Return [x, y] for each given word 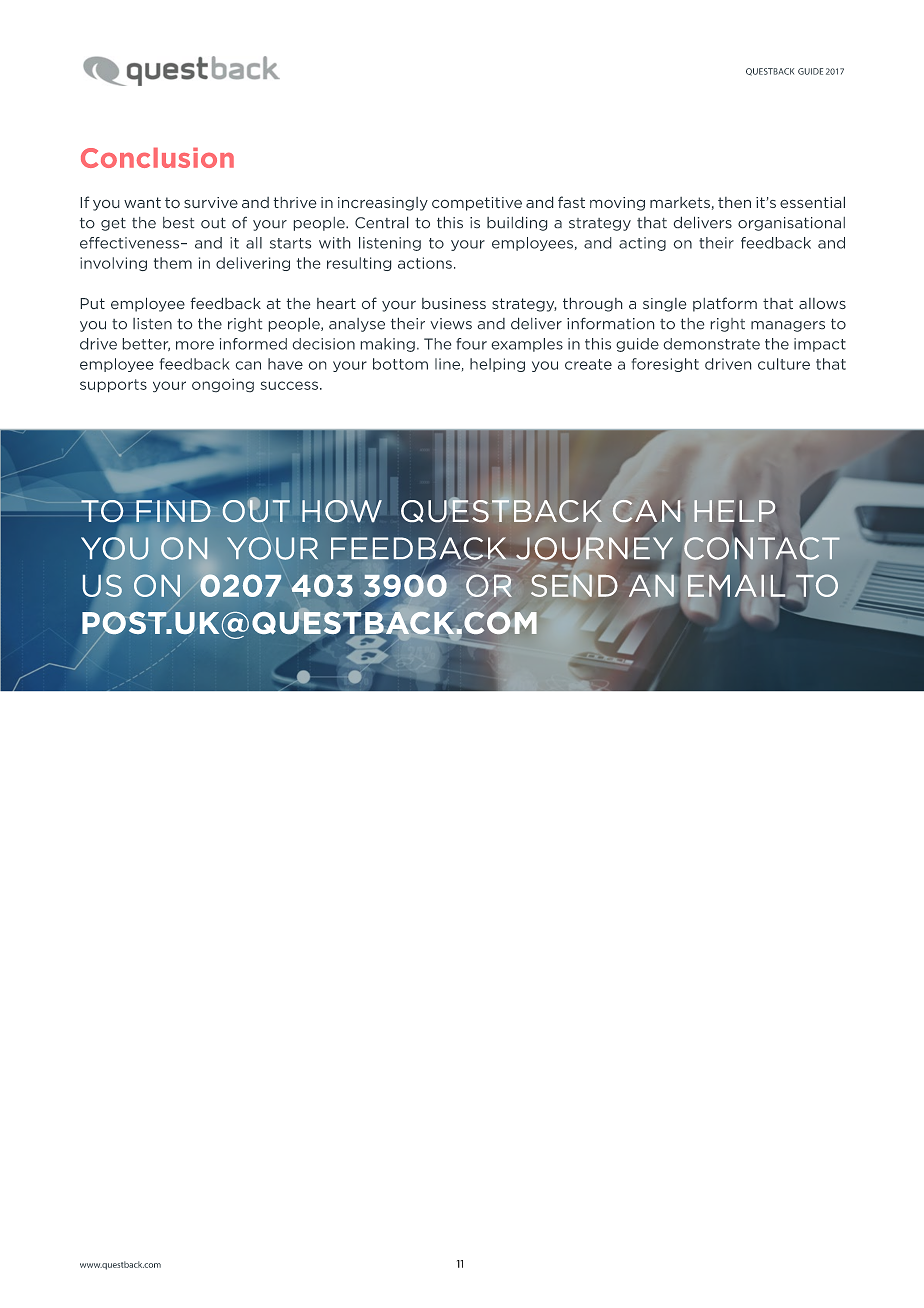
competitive [477, 204]
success [289, 385]
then [734, 202]
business [454, 303]
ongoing [223, 385]
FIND [173, 511]
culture [784, 364]
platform [725, 304]
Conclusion [157, 158]
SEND [574, 585]
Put [93, 303]
